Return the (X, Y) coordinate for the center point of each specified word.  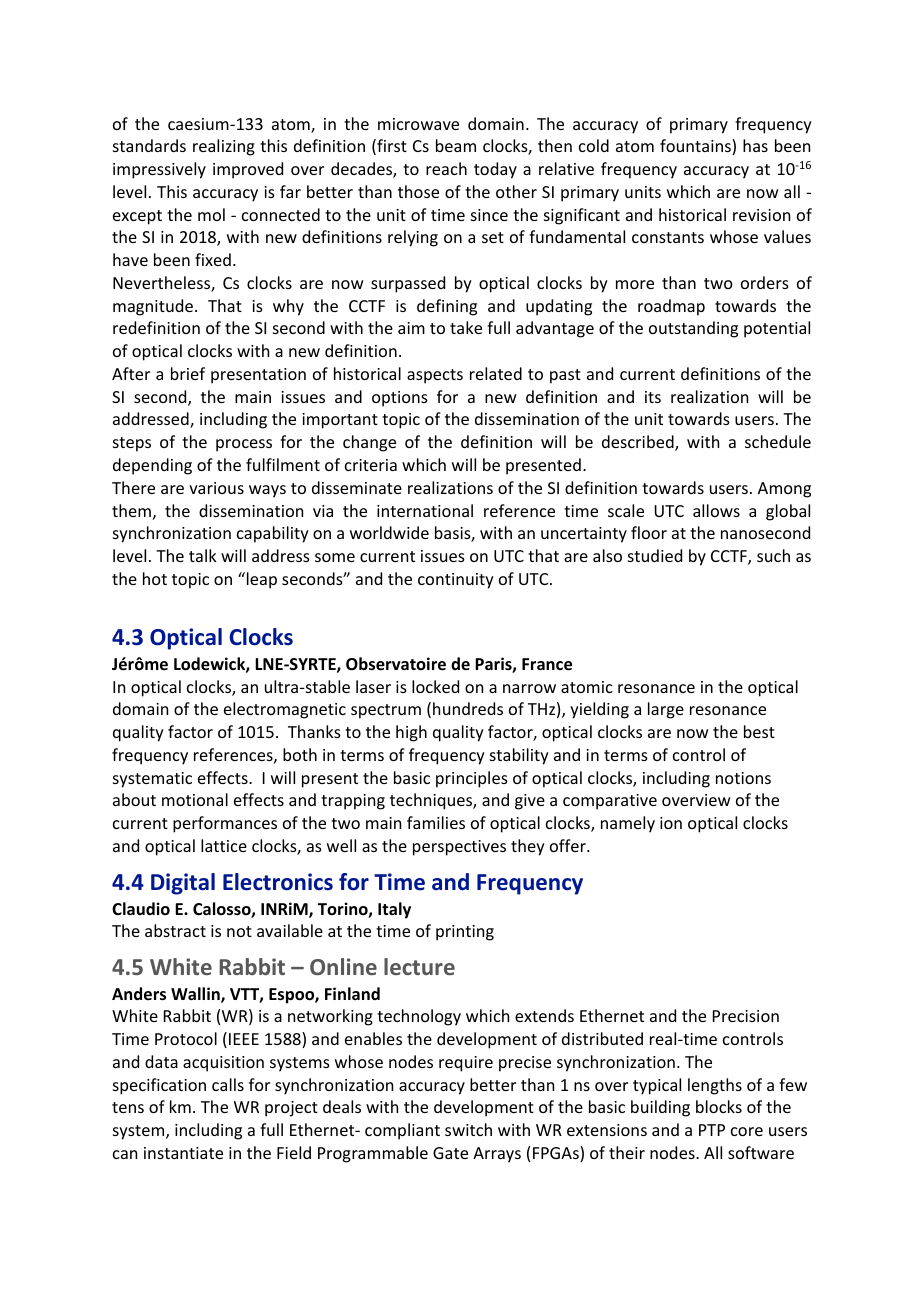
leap (260, 580)
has (755, 145)
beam (456, 145)
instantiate (183, 1153)
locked (435, 686)
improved (248, 170)
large (666, 710)
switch (468, 1129)
